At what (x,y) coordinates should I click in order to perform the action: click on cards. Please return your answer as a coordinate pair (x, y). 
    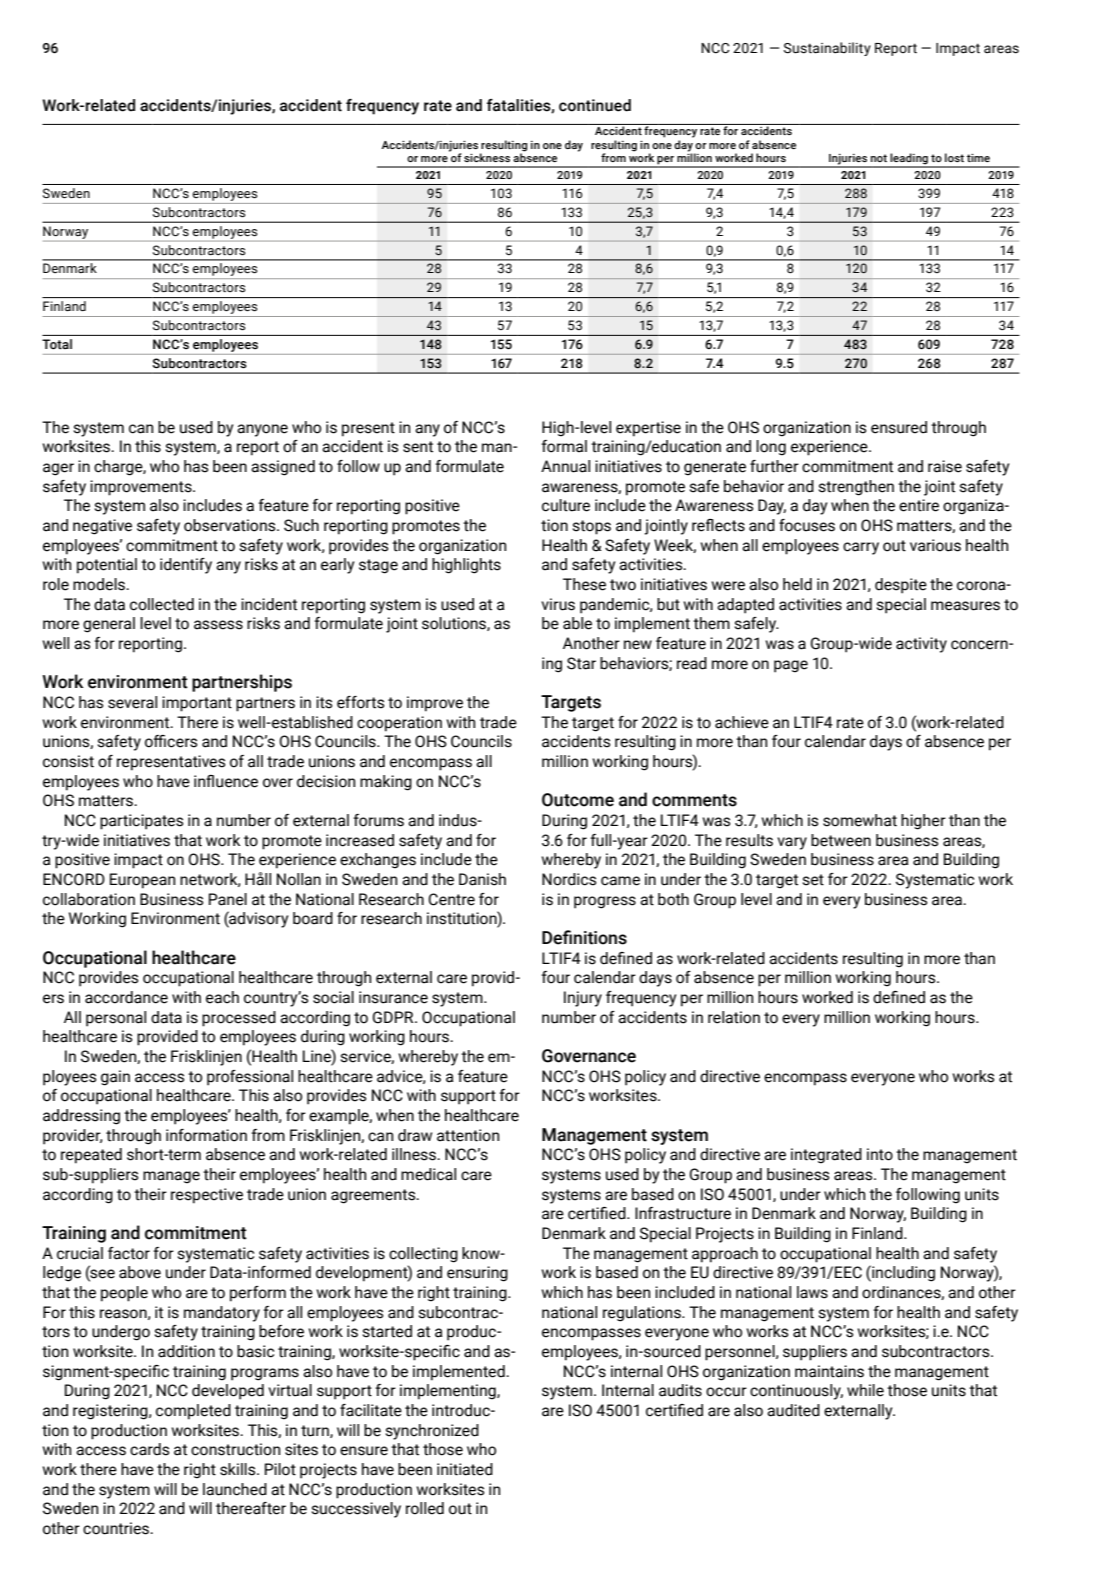
    Looking at the image, I should click on (149, 1449).
